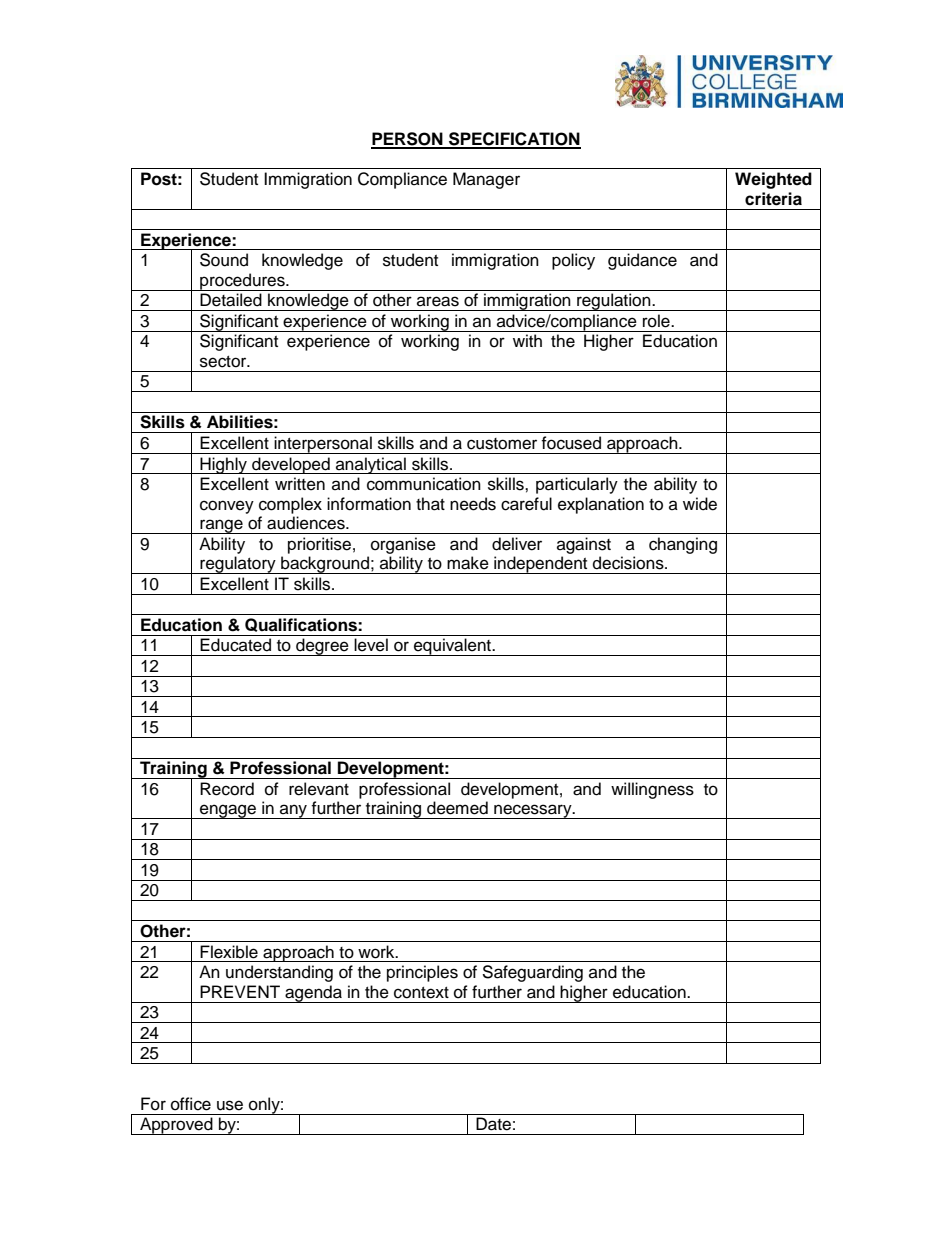  I want to click on willingness, so click(652, 790).
